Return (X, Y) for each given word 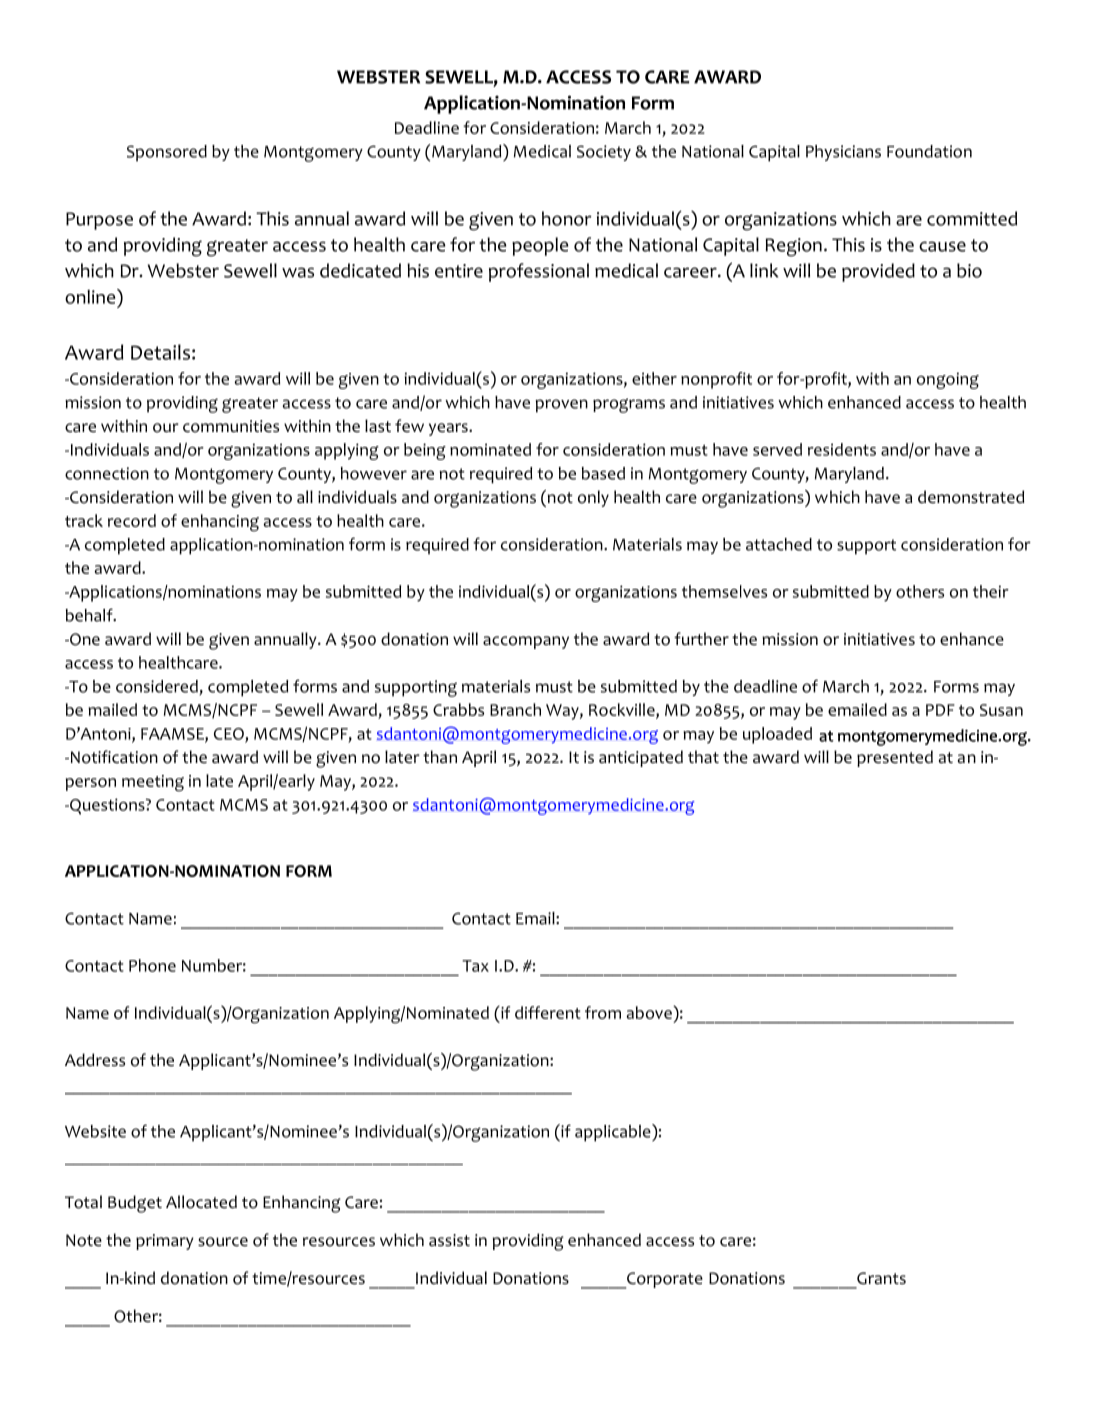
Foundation (929, 151)
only (593, 498)
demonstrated (971, 497)
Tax (475, 966)
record (132, 520)
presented (895, 758)
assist (449, 1240)
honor (567, 218)
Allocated (201, 1202)
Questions (107, 806)
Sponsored (167, 153)
